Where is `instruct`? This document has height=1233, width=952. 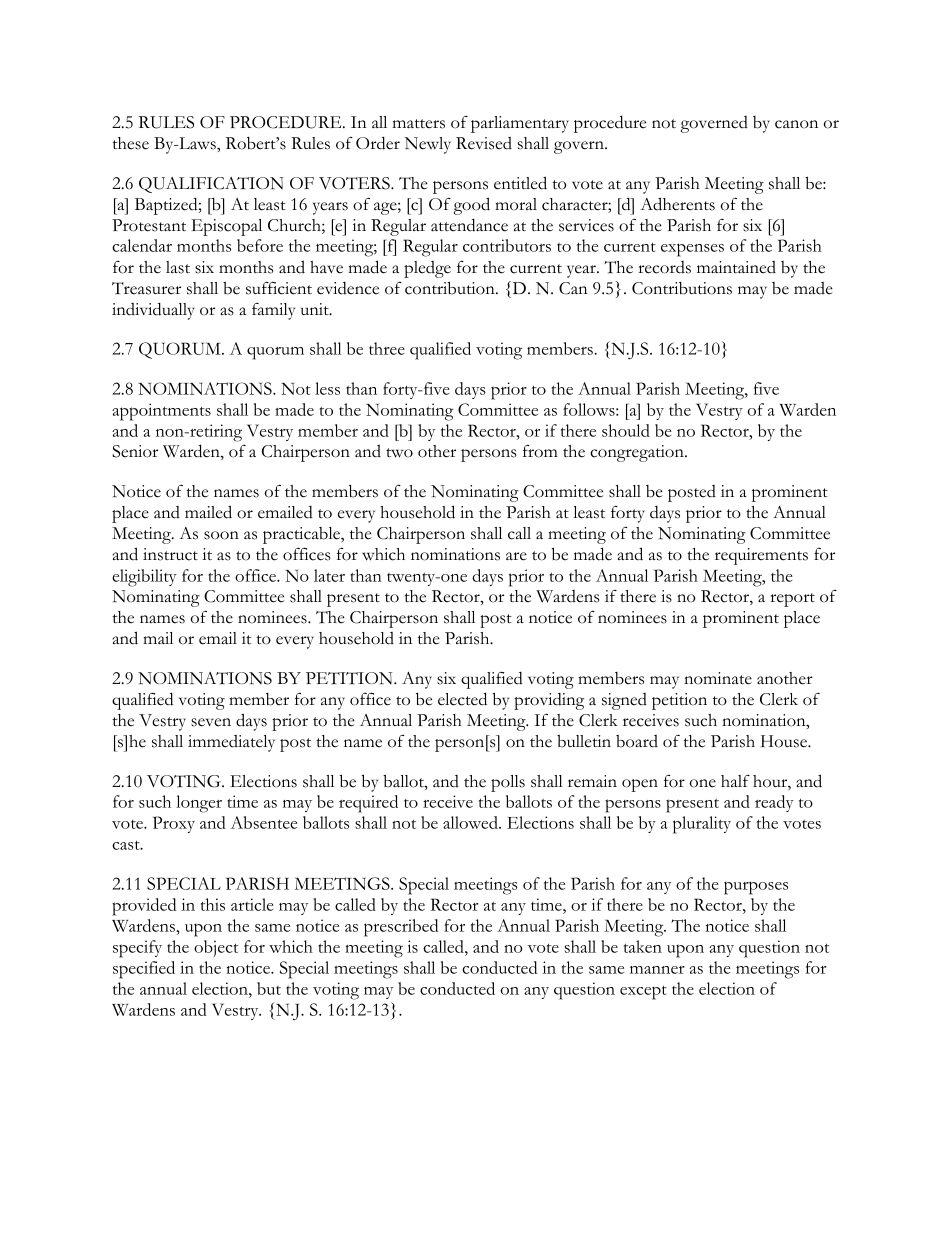
instruct is located at coordinates (170, 554).
